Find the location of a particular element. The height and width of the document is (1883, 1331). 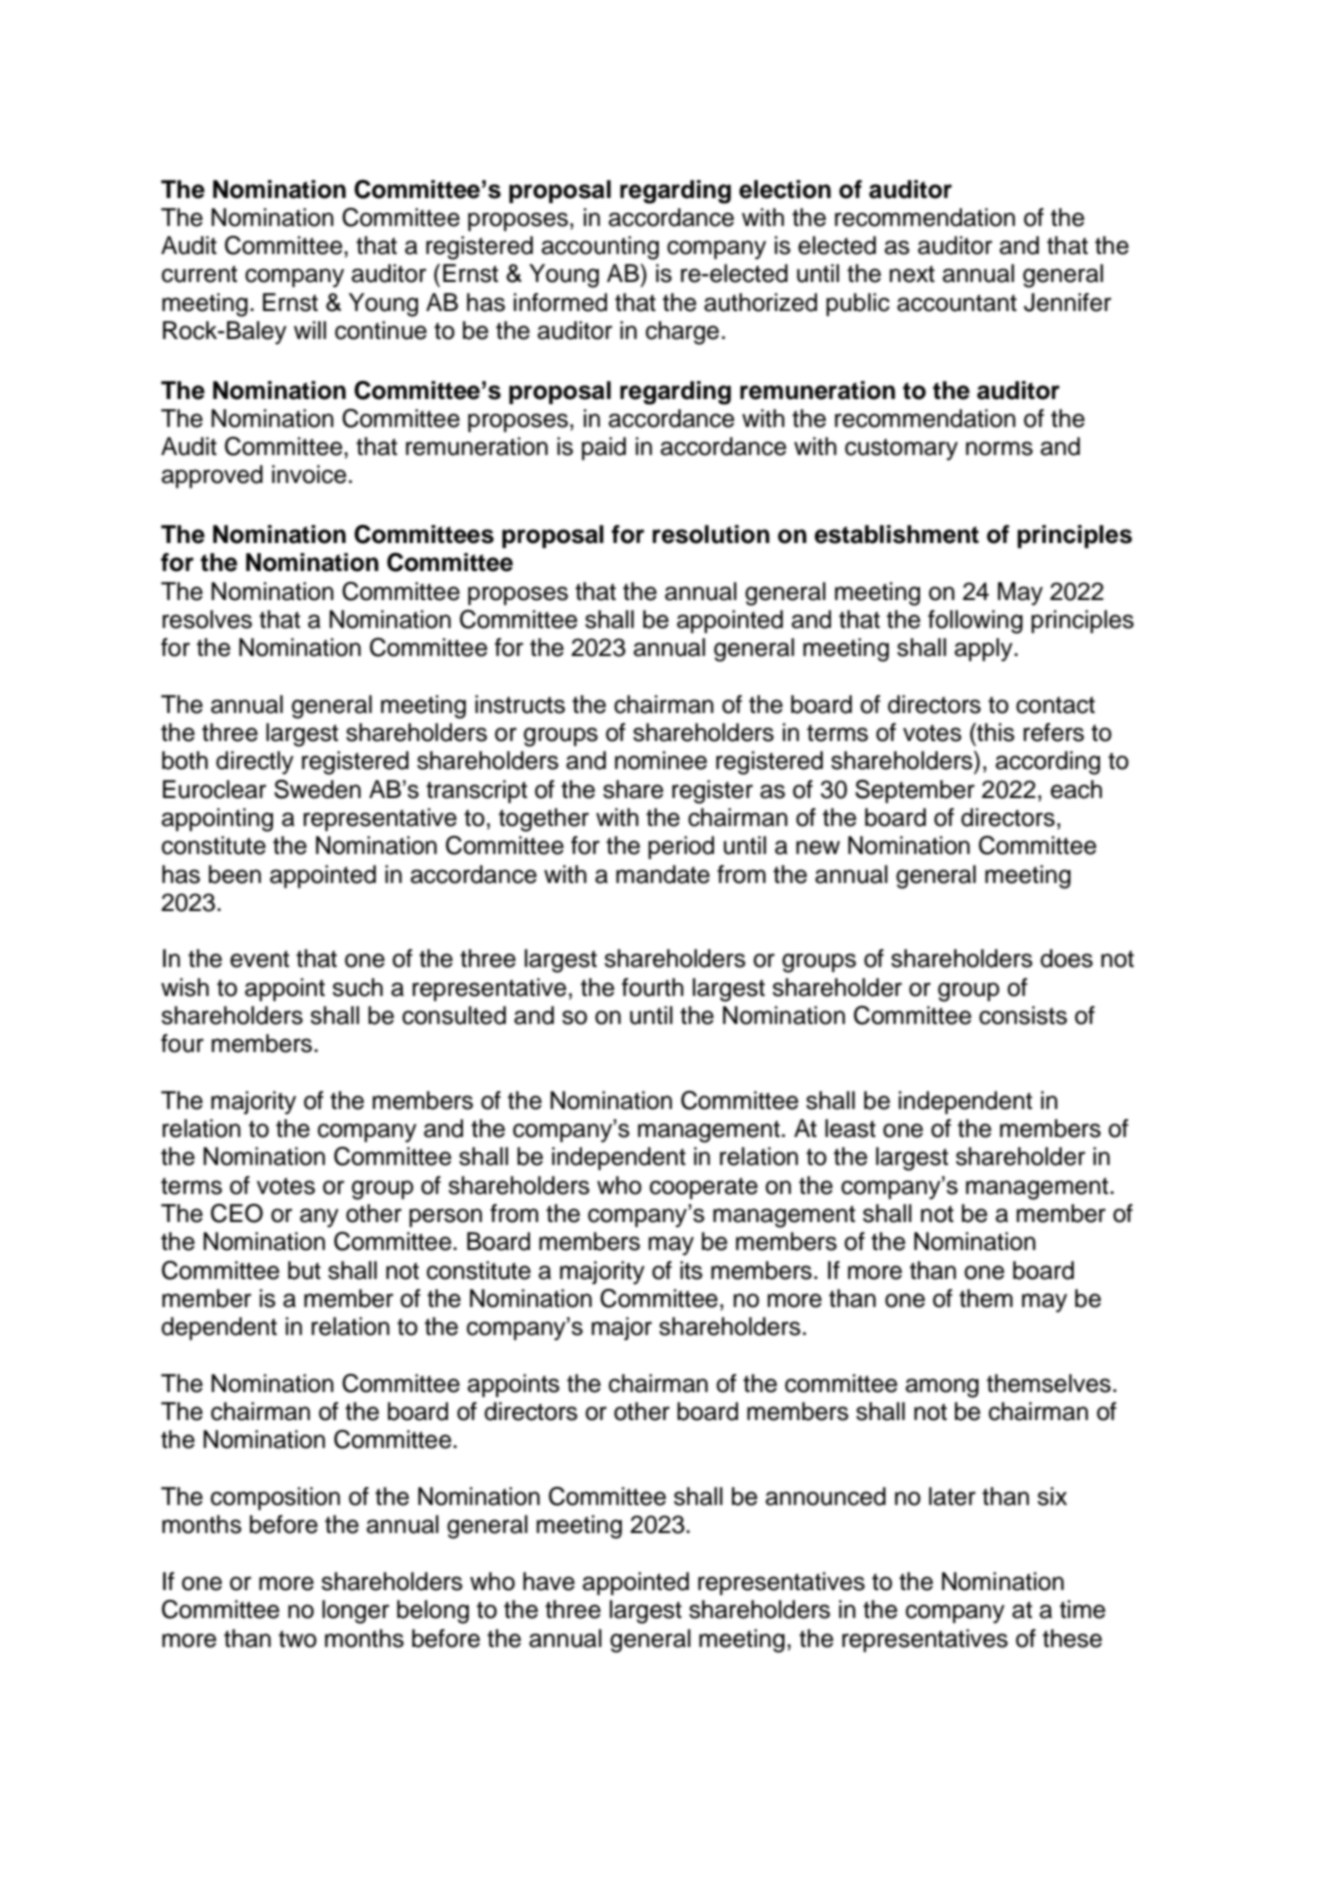

does is located at coordinates (1066, 958).
